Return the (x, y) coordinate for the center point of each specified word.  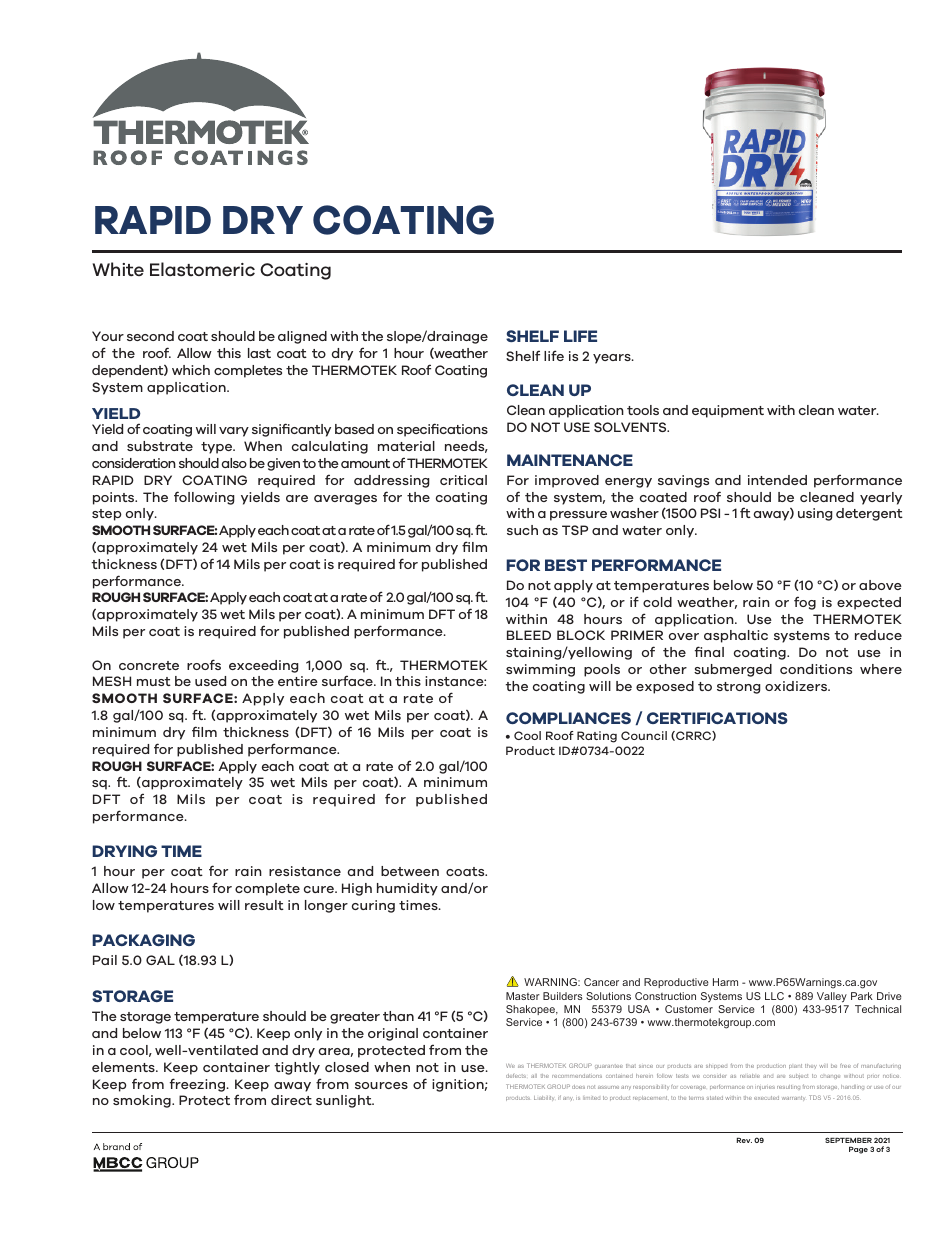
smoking (143, 1101)
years (613, 359)
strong (738, 688)
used (210, 681)
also (234, 463)
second (150, 336)
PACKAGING (143, 940)
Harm (725, 982)
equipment (728, 411)
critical (463, 480)
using (815, 514)
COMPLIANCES (568, 718)
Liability (544, 1098)
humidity (407, 889)
